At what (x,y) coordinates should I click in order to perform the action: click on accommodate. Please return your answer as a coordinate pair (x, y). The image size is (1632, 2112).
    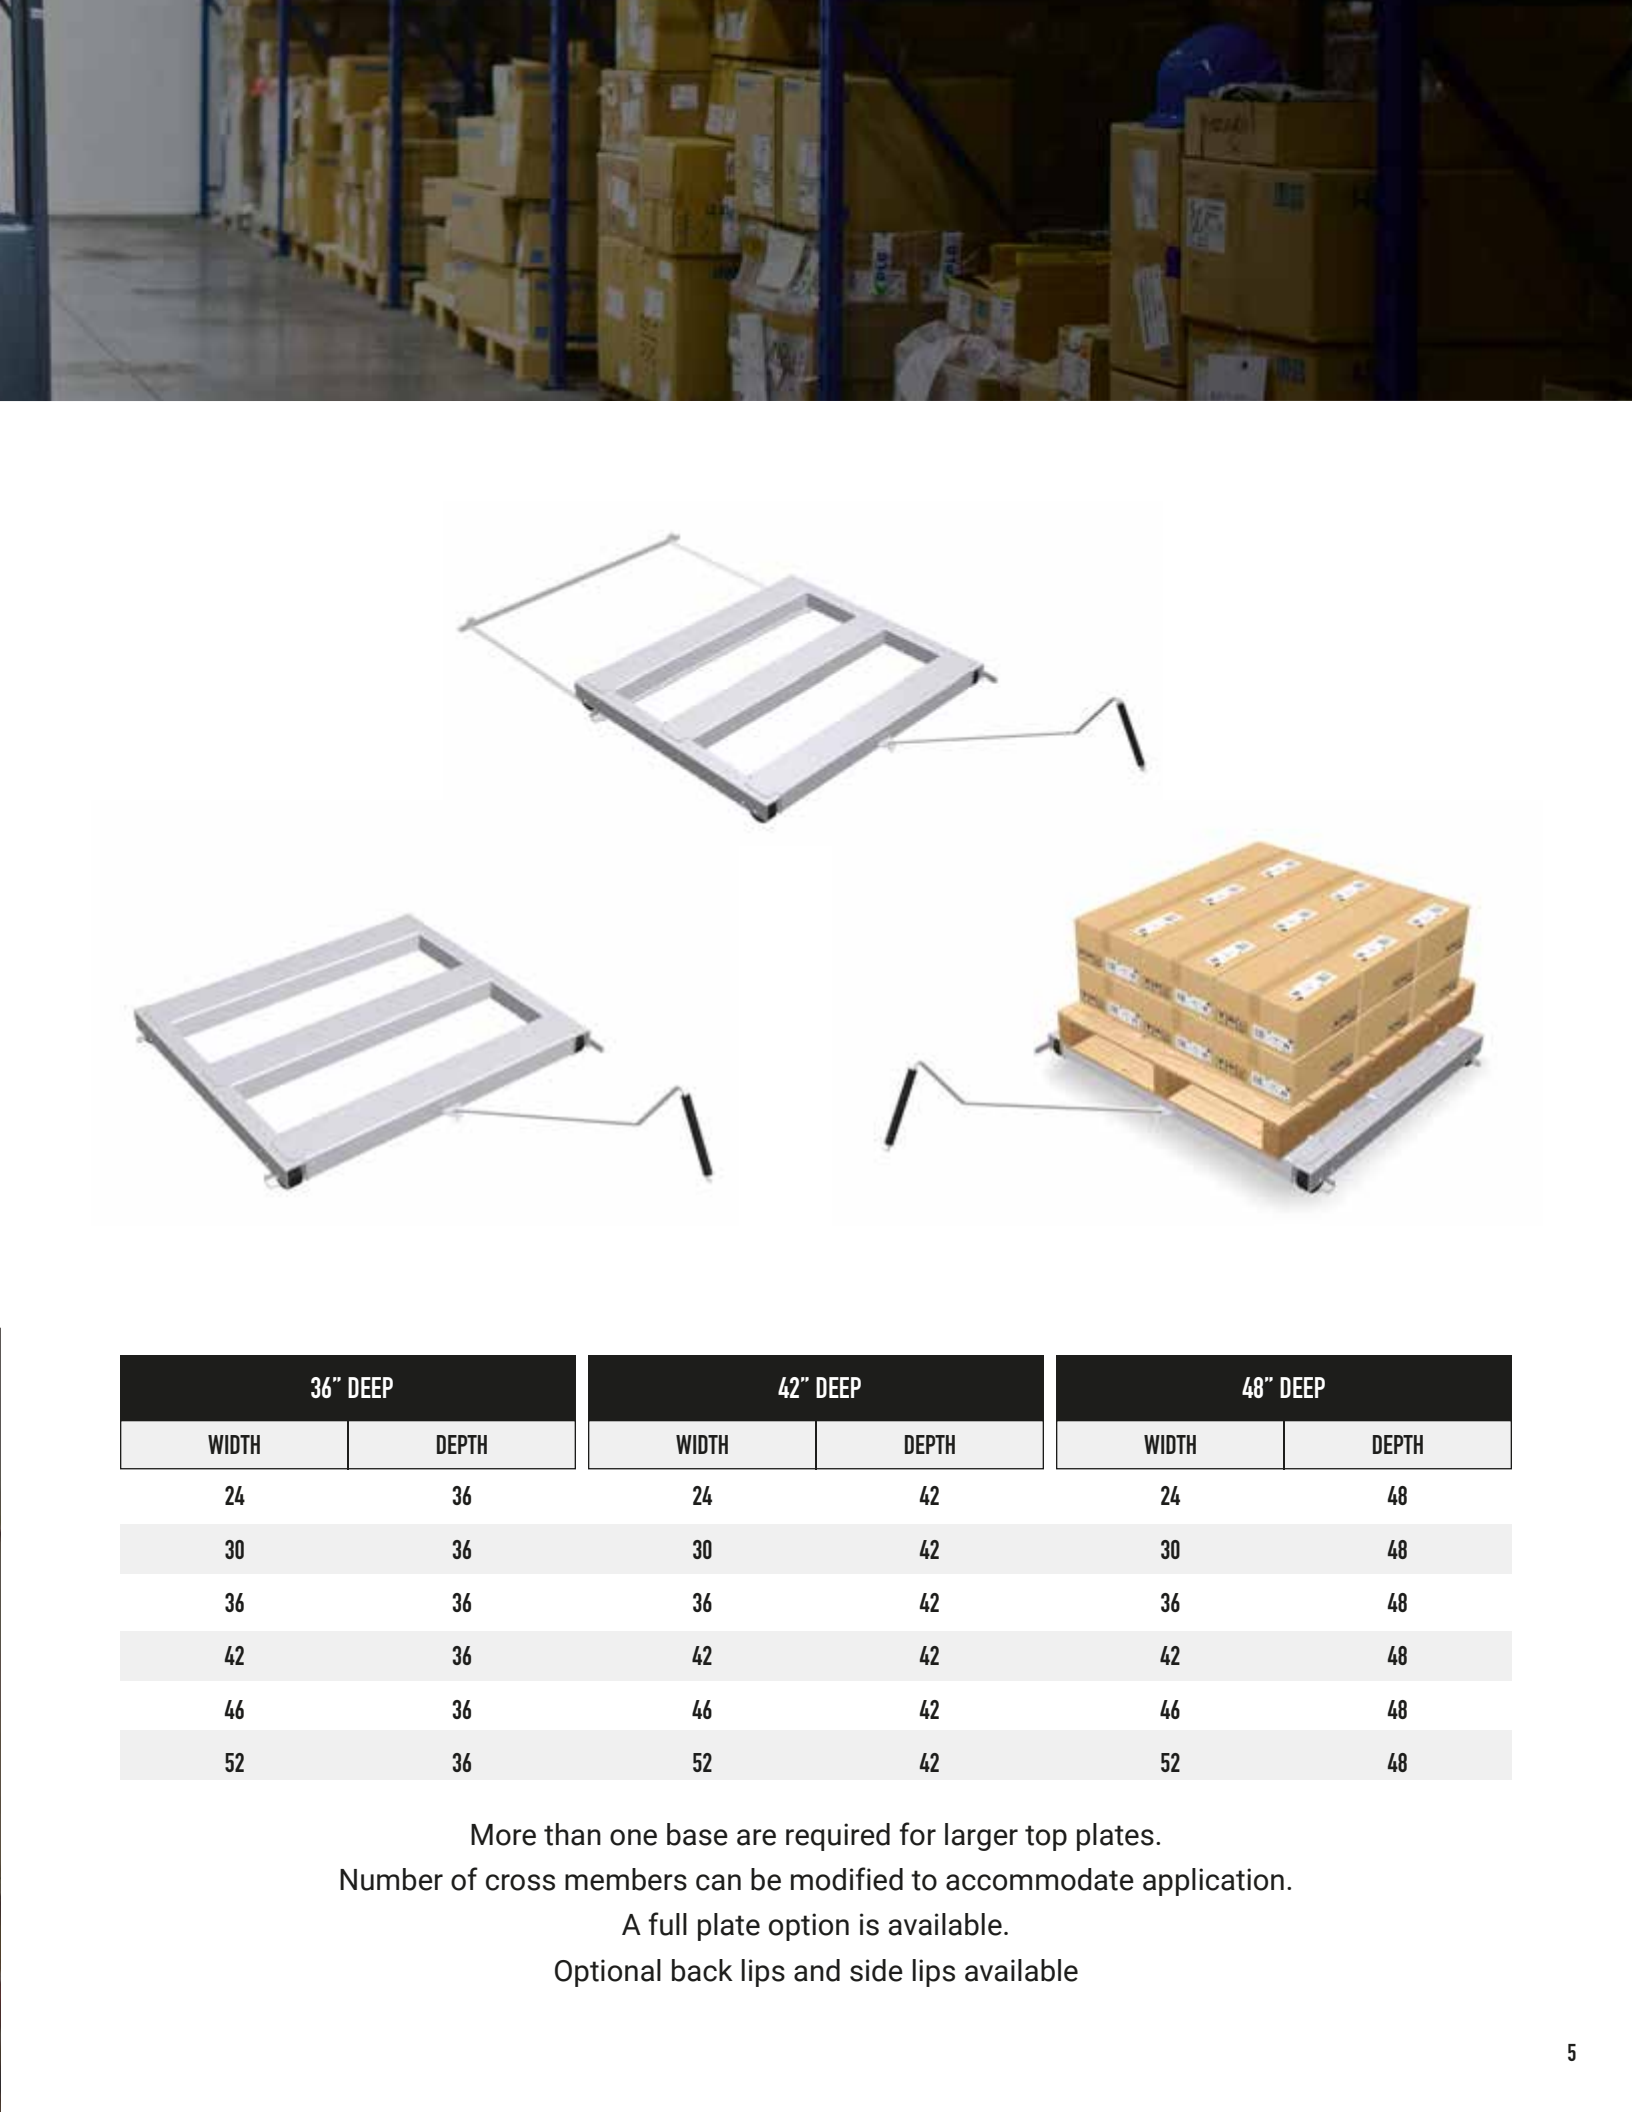
    Looking at the image, I should click on (1040, 1879).
